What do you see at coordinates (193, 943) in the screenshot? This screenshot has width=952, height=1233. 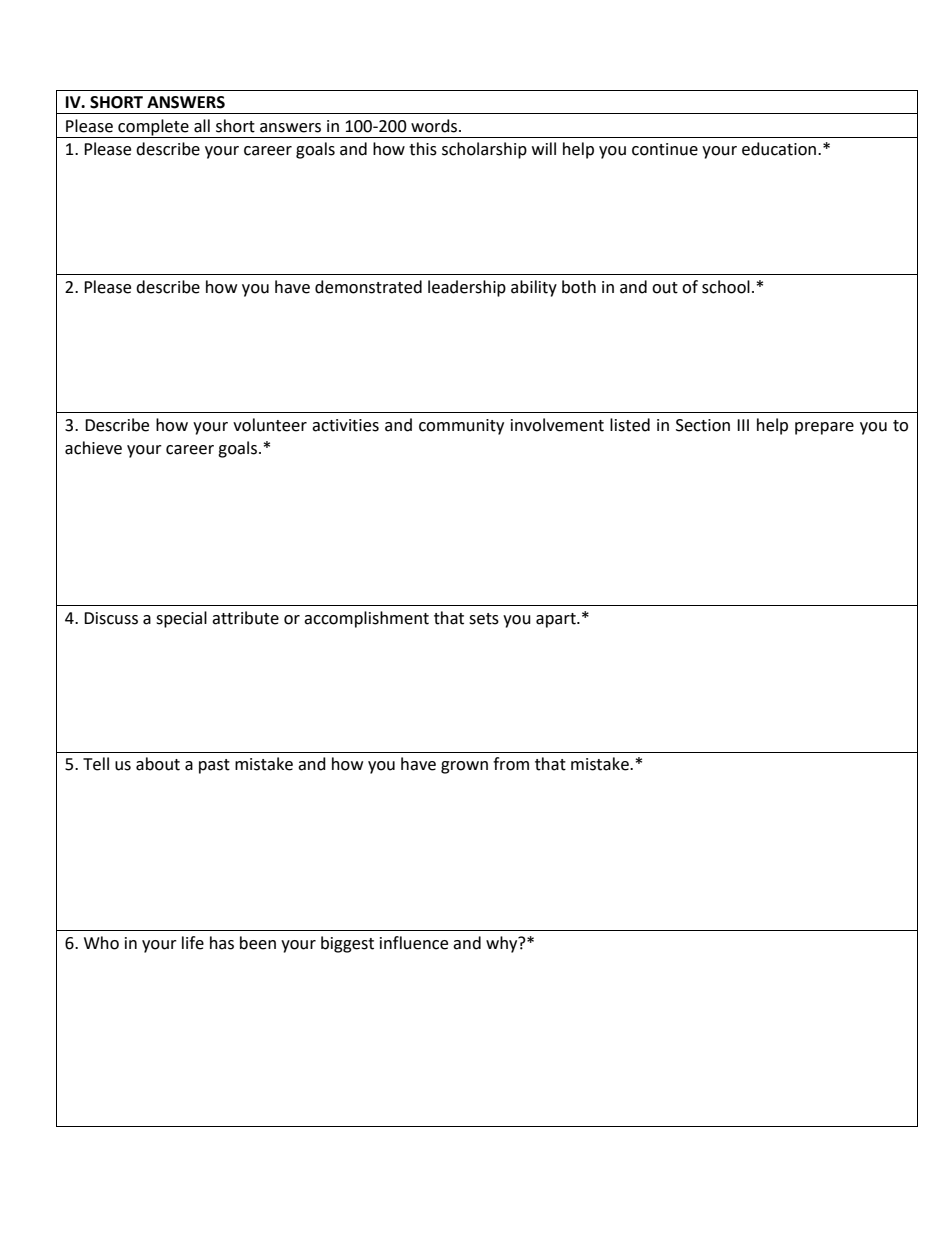 I see `life` at bounding box center [193, 943].
